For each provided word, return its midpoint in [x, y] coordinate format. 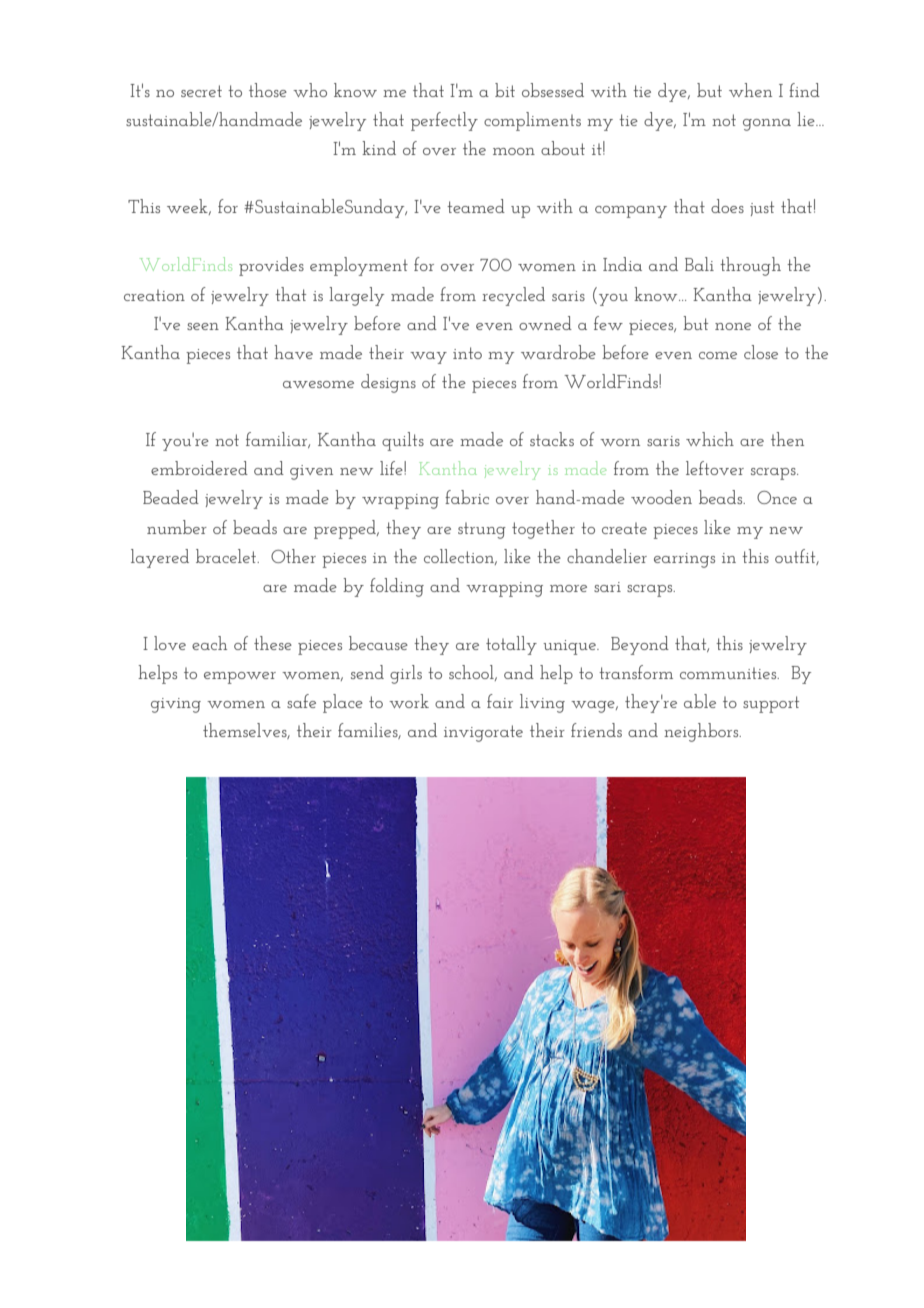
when [750, 90]
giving [176, 705]
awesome [318, 384]
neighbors [702, 732]
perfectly [444, 121]
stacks [552, 439]
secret [201, 91]
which [710, 439]
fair [500, 701]
